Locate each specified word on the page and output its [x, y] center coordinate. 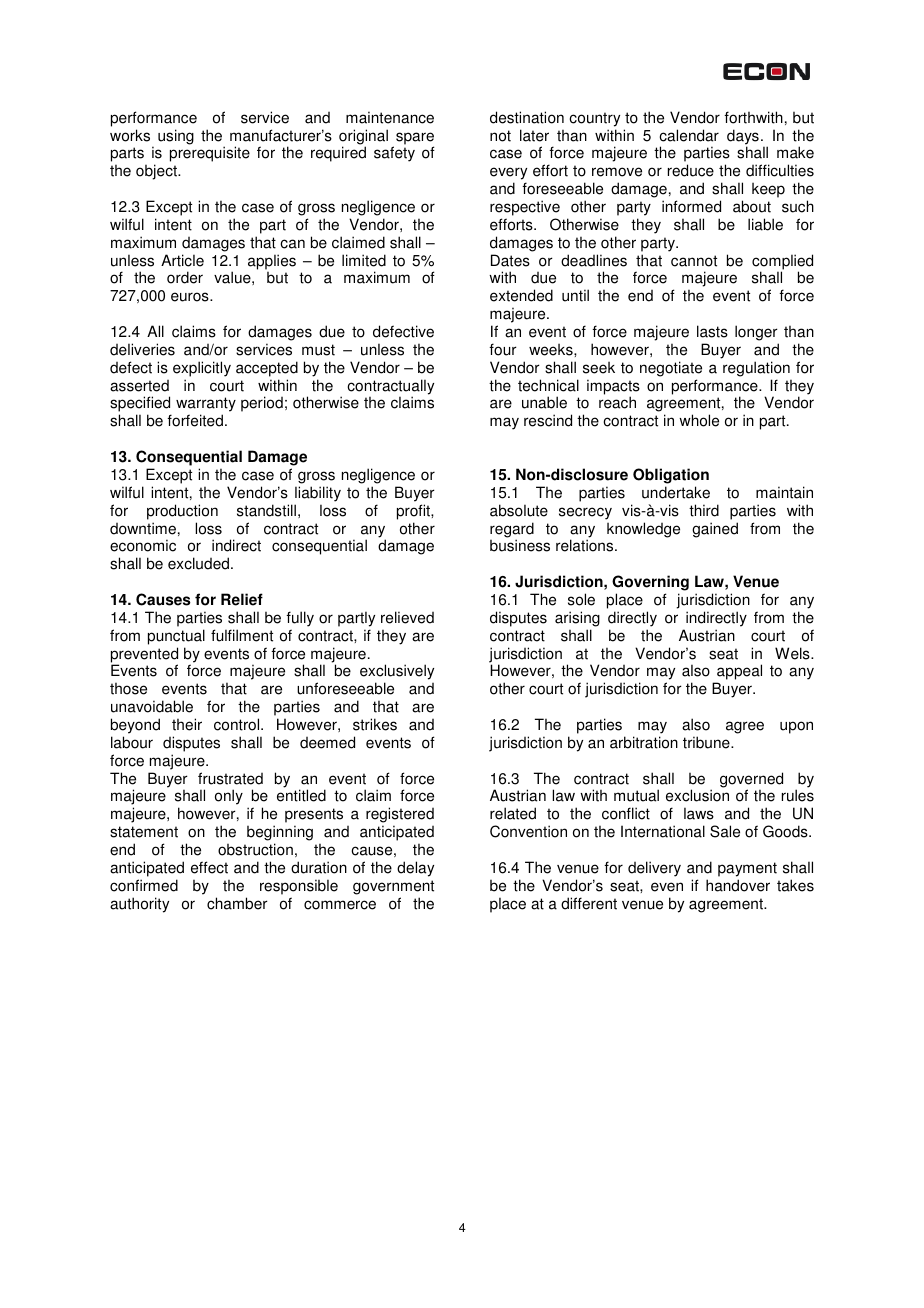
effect [209, 867]
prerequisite [210, 154]
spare [415, 139]
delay [415, 869]
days [743, 138]
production [182, 512]
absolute [519, 510]
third [704, 510]
